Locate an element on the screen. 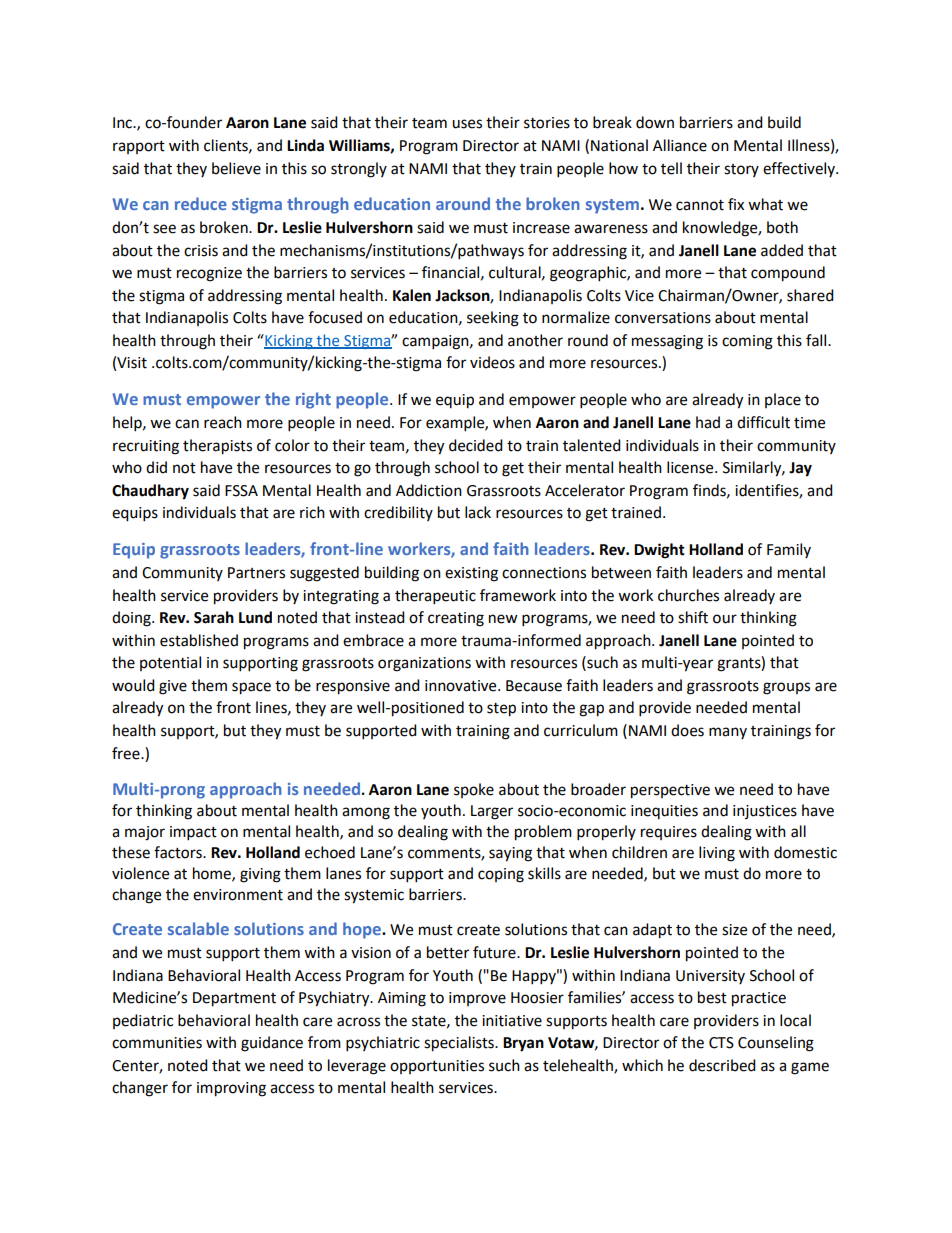  believe is located at coordinates (236, 168).
